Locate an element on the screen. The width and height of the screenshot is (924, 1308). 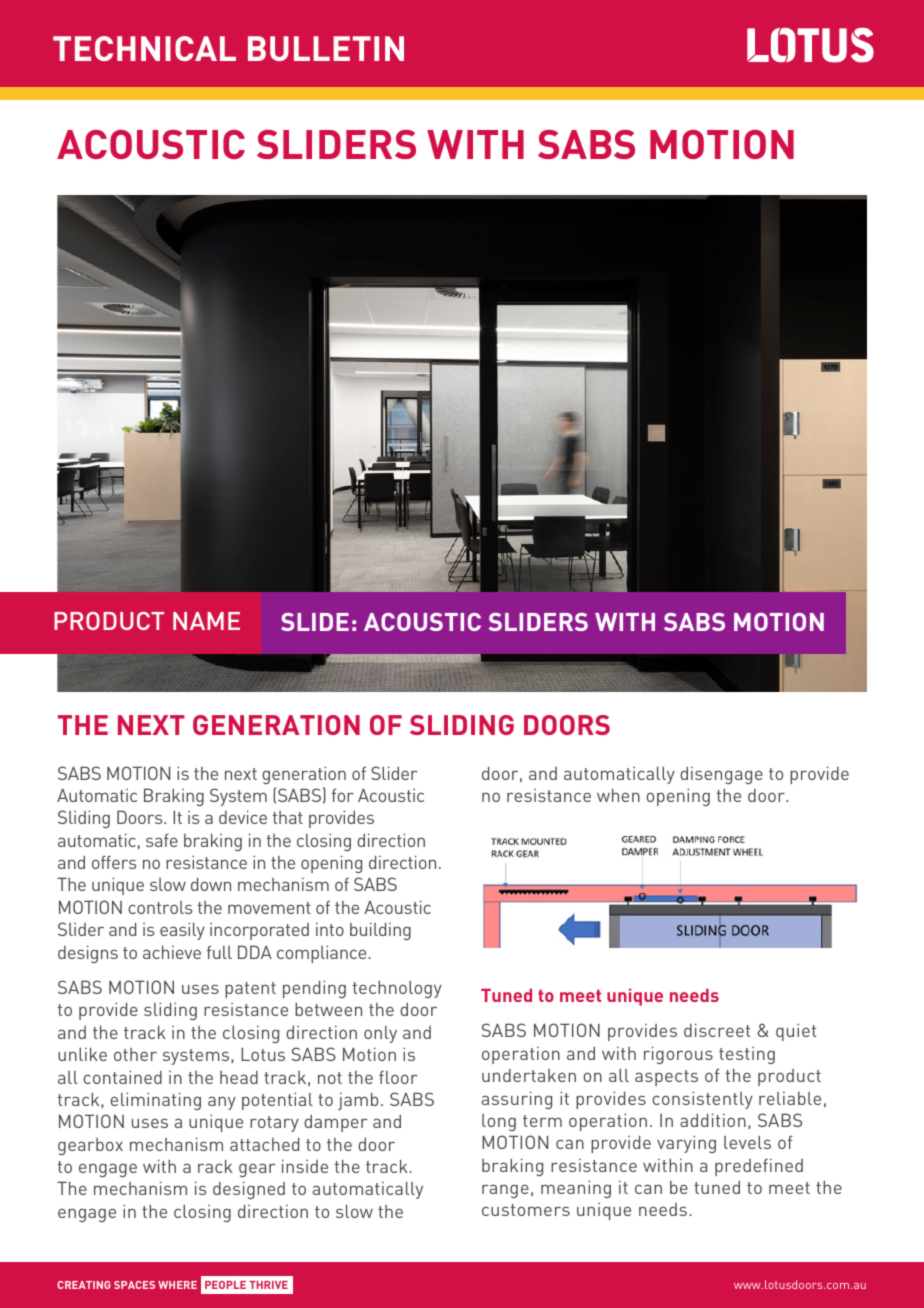
when is located at coordinates (618, 795).
